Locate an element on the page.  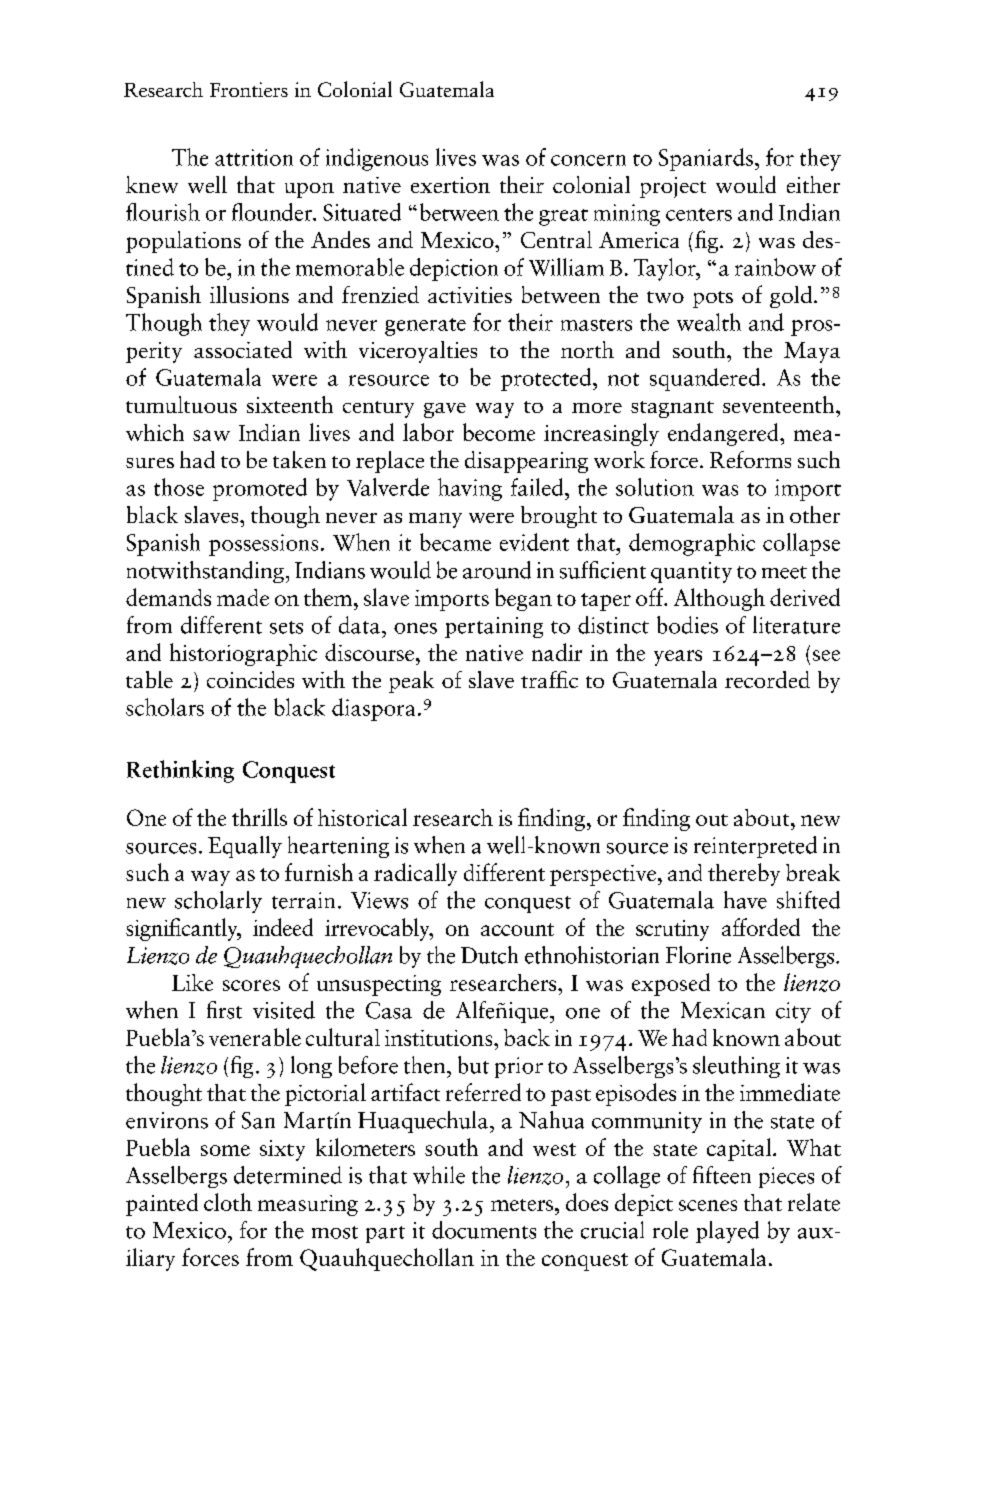
Frontiers is located at coordinates (249, 89).
